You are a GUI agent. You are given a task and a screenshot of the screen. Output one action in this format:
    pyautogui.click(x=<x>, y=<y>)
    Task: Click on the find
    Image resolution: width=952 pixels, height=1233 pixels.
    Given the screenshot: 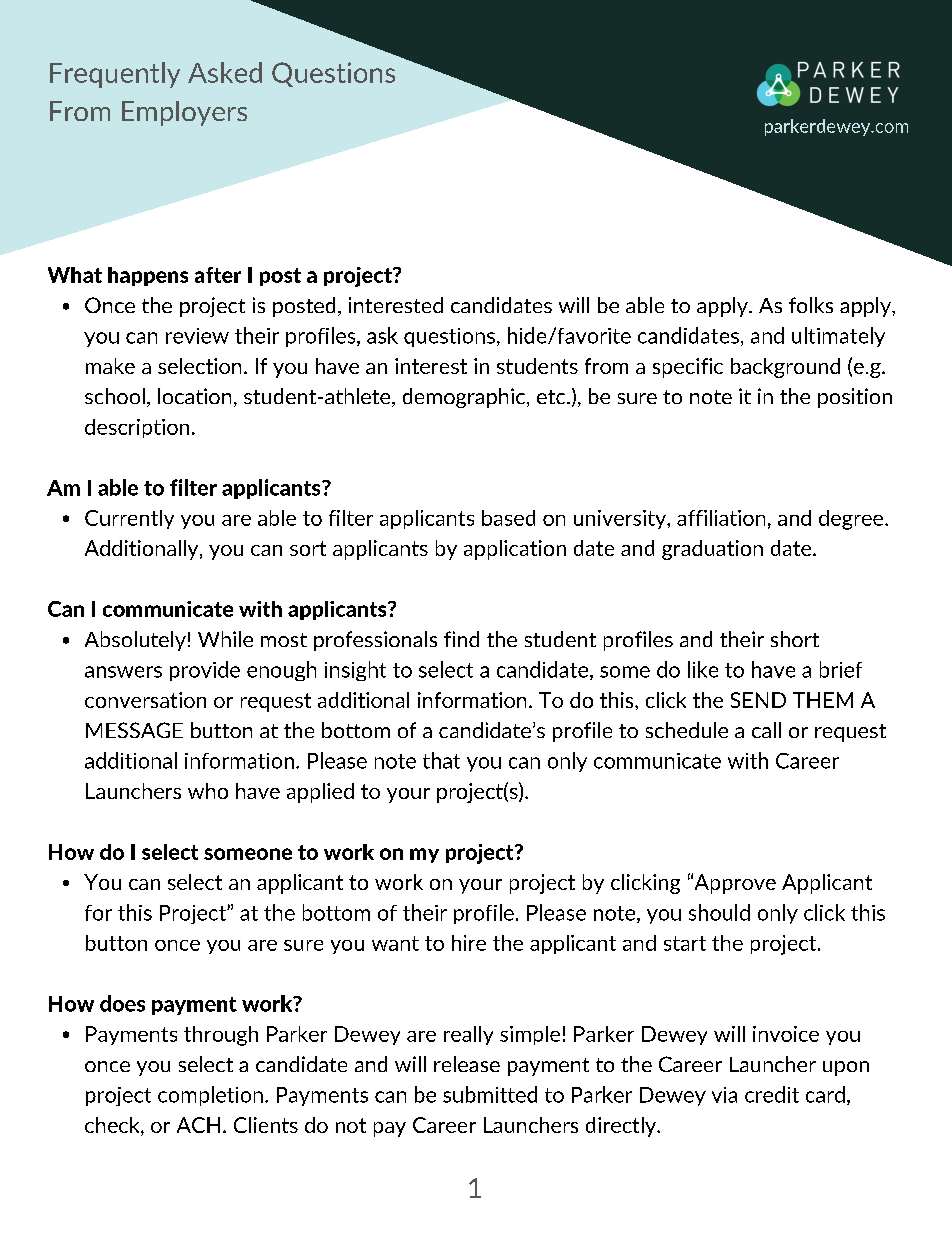 What is the action you would take?
    pyautogui.click(x=461, y=639)
